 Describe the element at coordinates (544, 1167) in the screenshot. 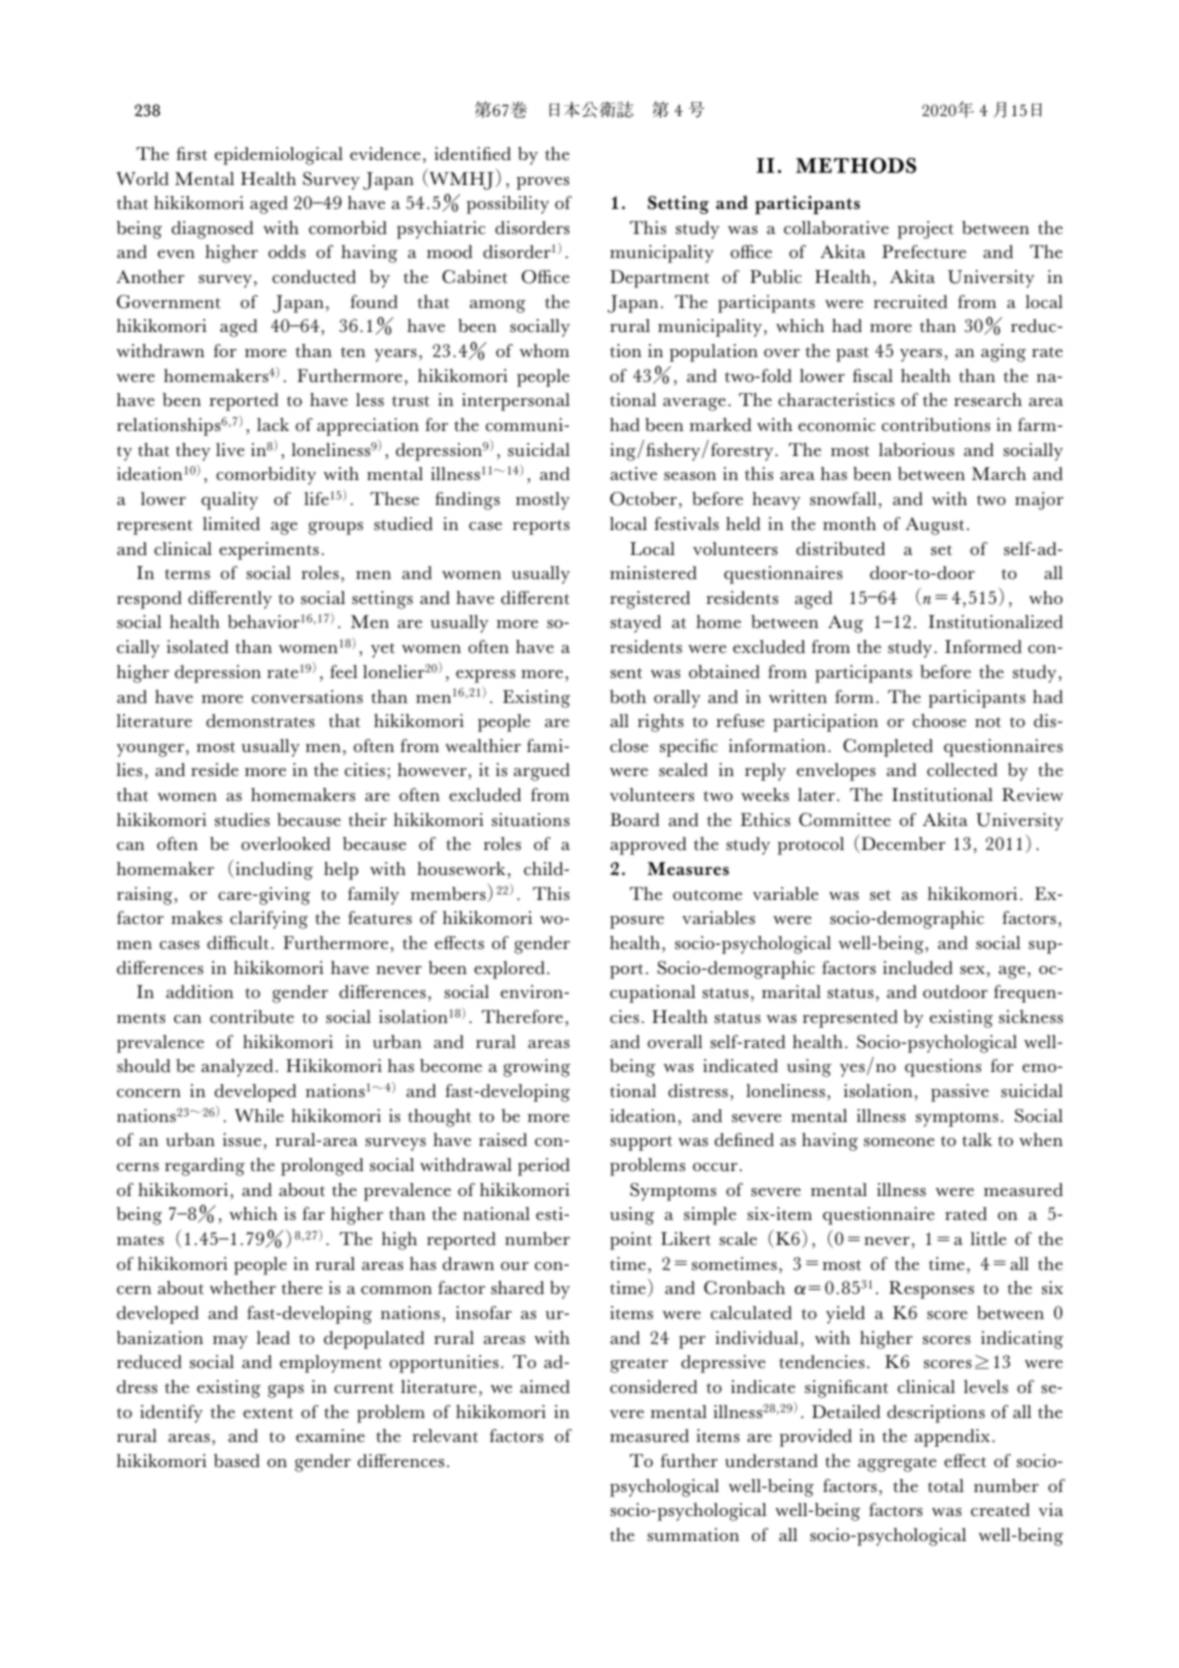

I see `period` at that location.
